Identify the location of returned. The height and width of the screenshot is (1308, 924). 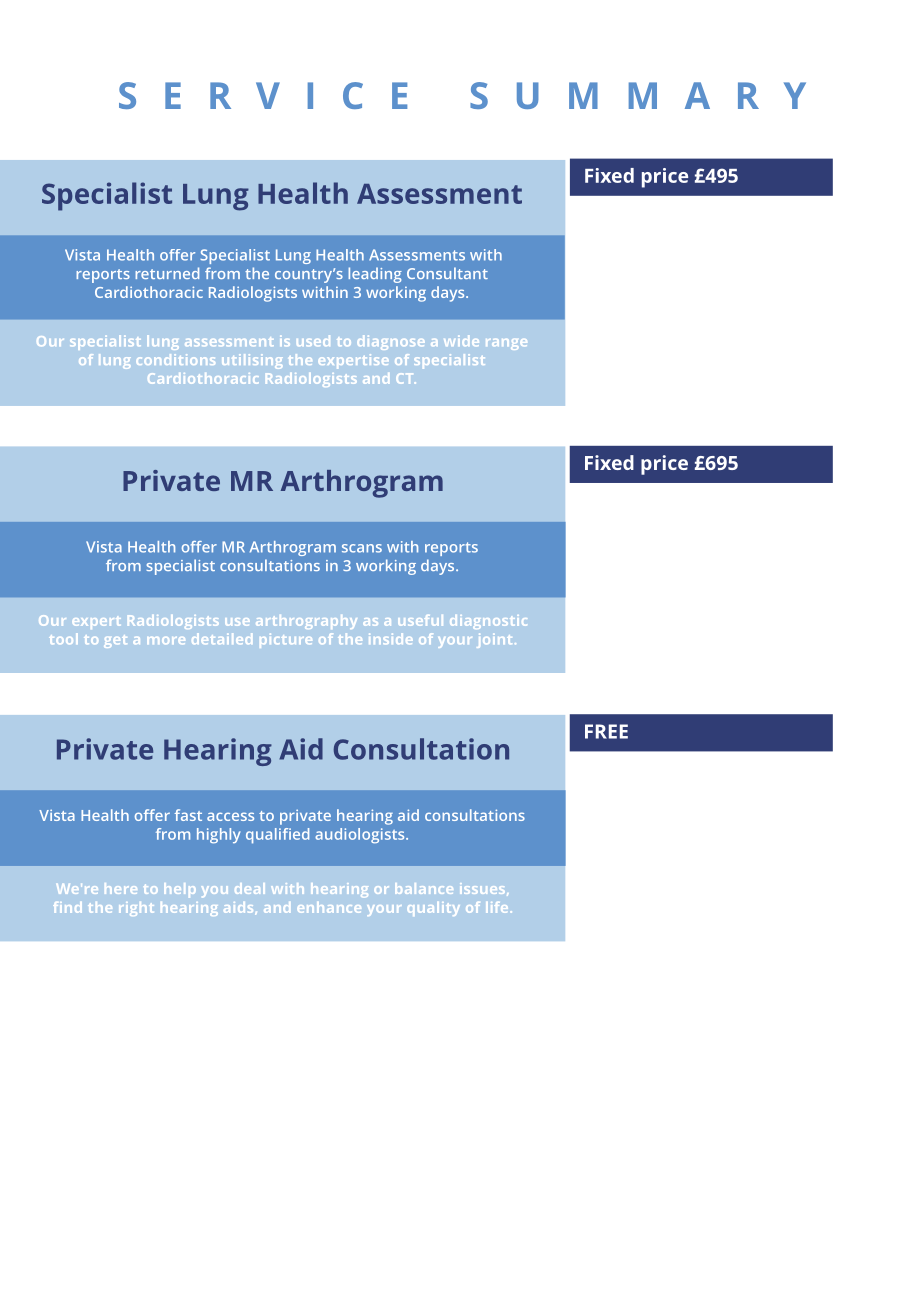
(167, 273).
